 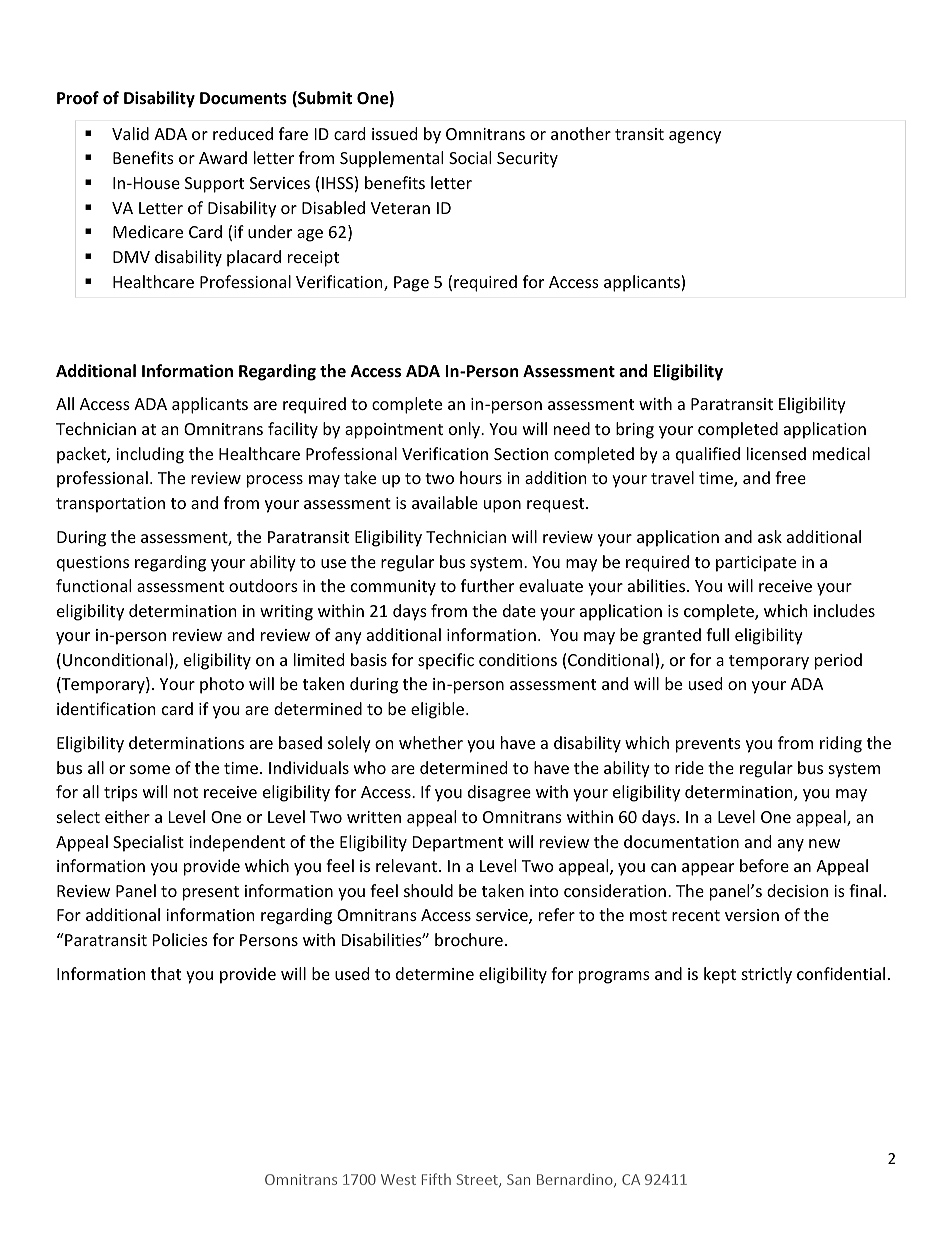 I want to click on Social, so click(x=470, y=157).
